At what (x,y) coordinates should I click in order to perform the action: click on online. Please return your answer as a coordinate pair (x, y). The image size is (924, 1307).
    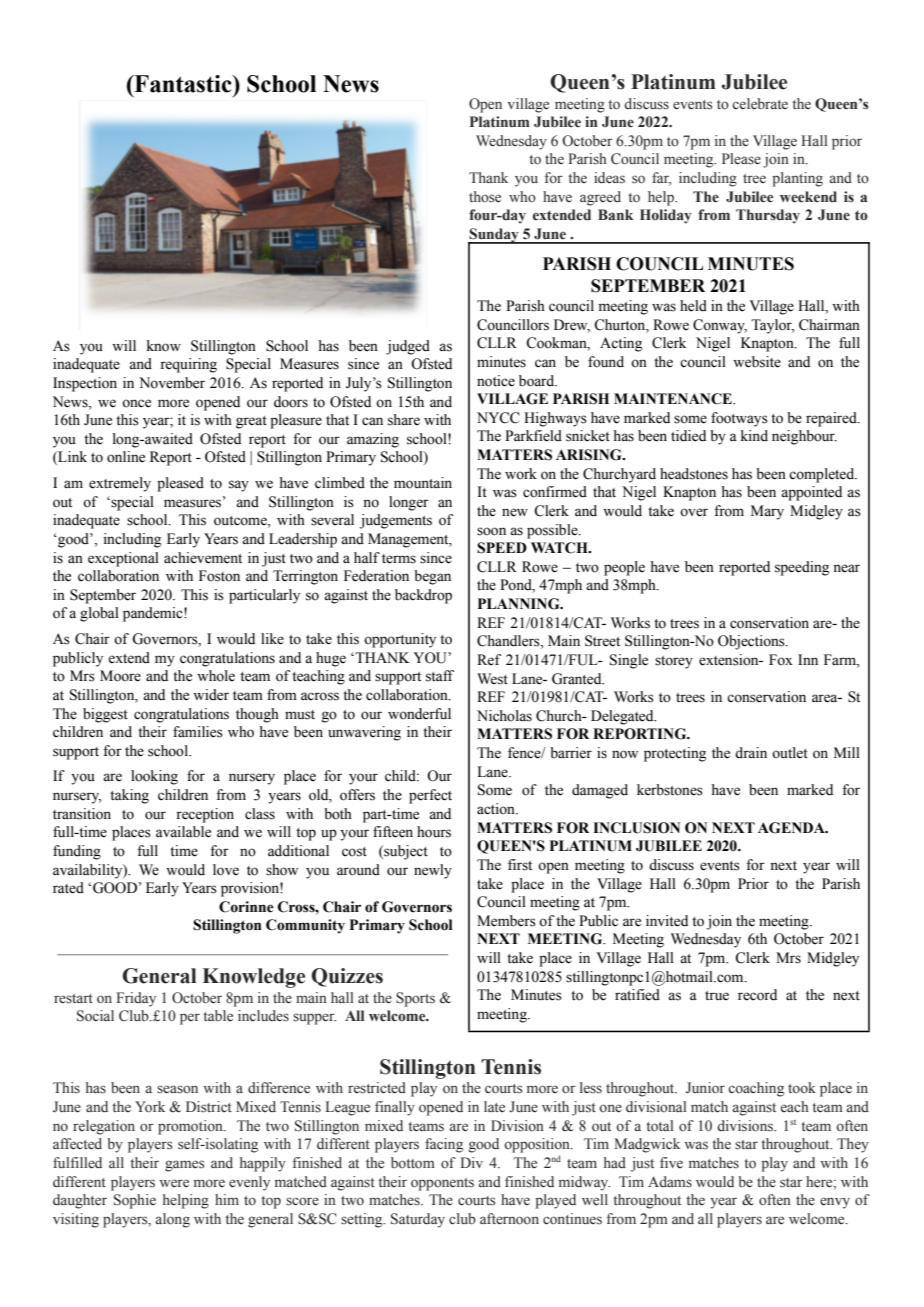
    Looking at the image, I should click on (126, 457).
